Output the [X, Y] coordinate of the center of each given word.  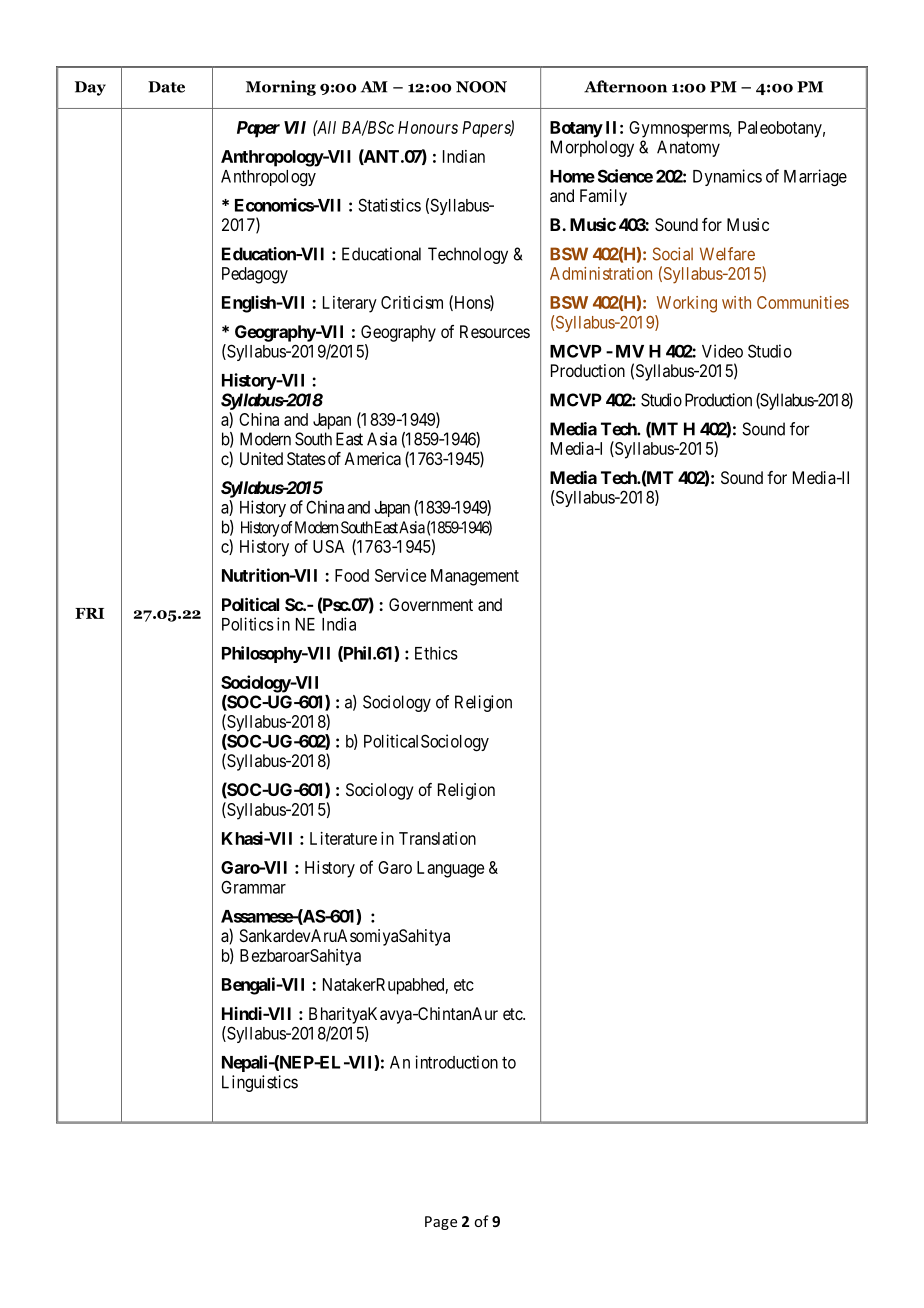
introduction [456, 1062]
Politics [248, 624]
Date [166, 87]
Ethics [436, 653]
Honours [428, 127]
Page [441, 1223]
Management [475, 577]
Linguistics [260, 1083]
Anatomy [688, 148]
